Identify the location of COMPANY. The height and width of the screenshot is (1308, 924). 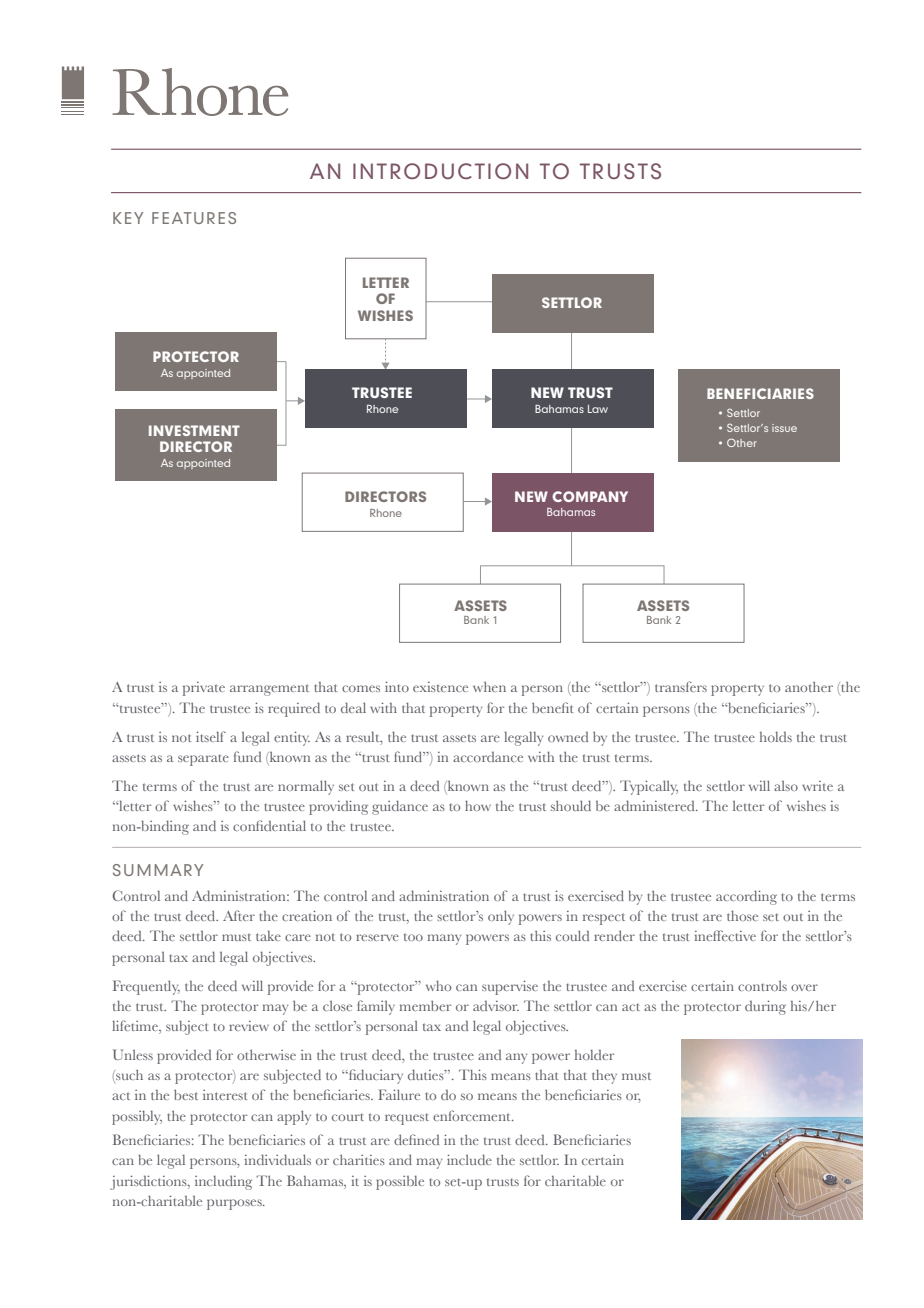
(590, 496).
